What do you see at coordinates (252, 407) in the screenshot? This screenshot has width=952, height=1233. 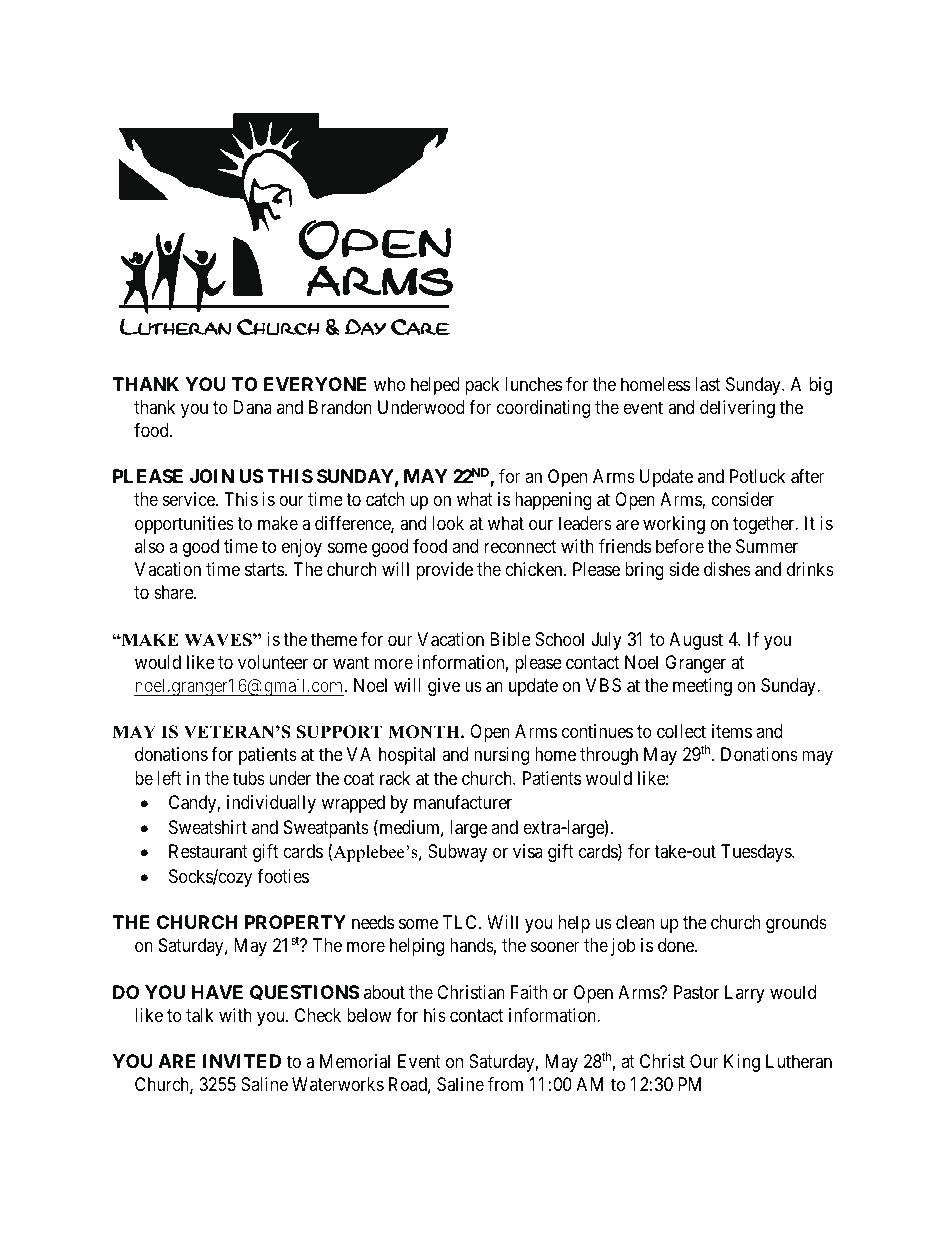 I see `Dana` at bounding box center [252, 407].
